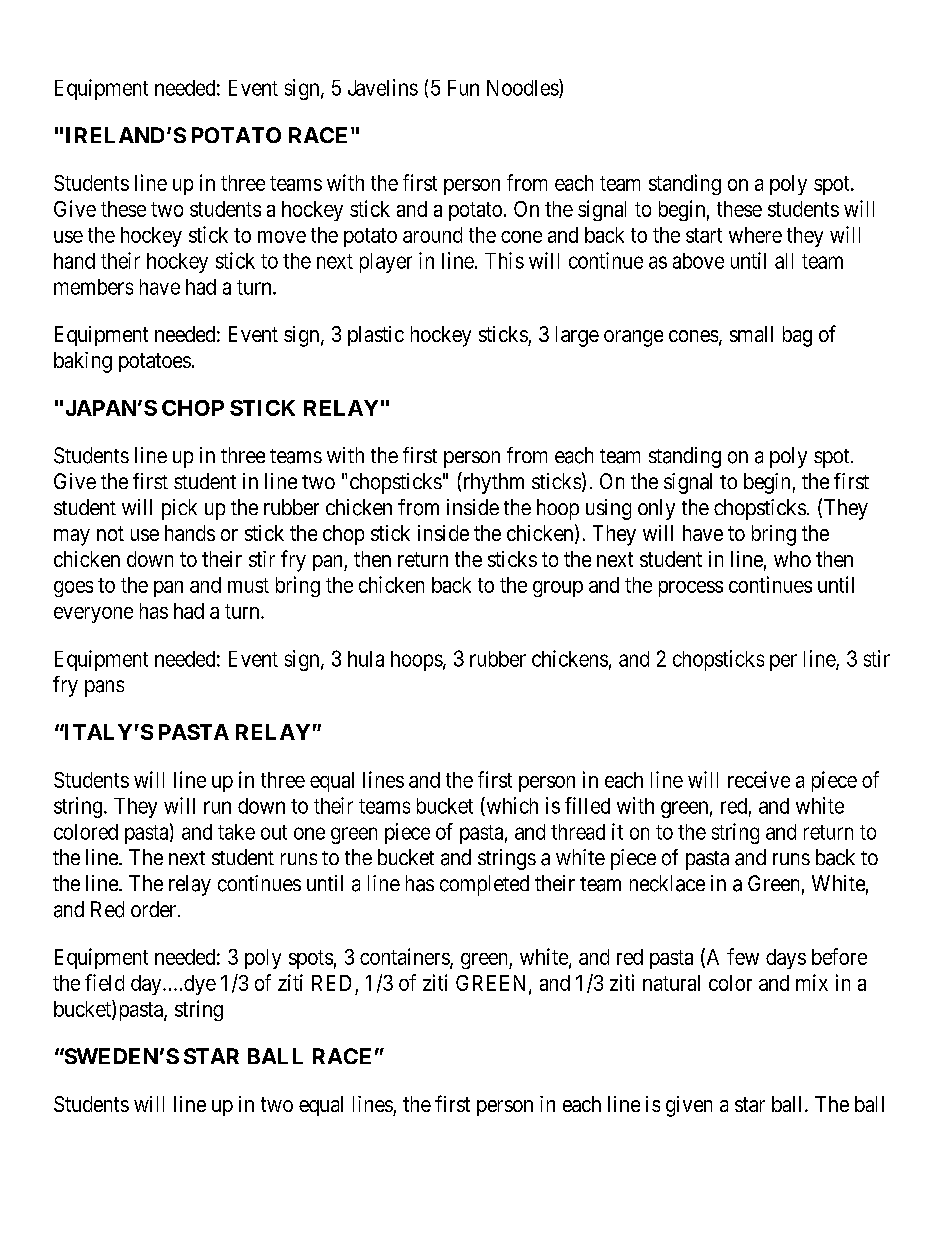 This document has width=952, height=1233. What do you see at coordinates (691, 589) in the document?
I see `process` at bounding box center [691, 589].
